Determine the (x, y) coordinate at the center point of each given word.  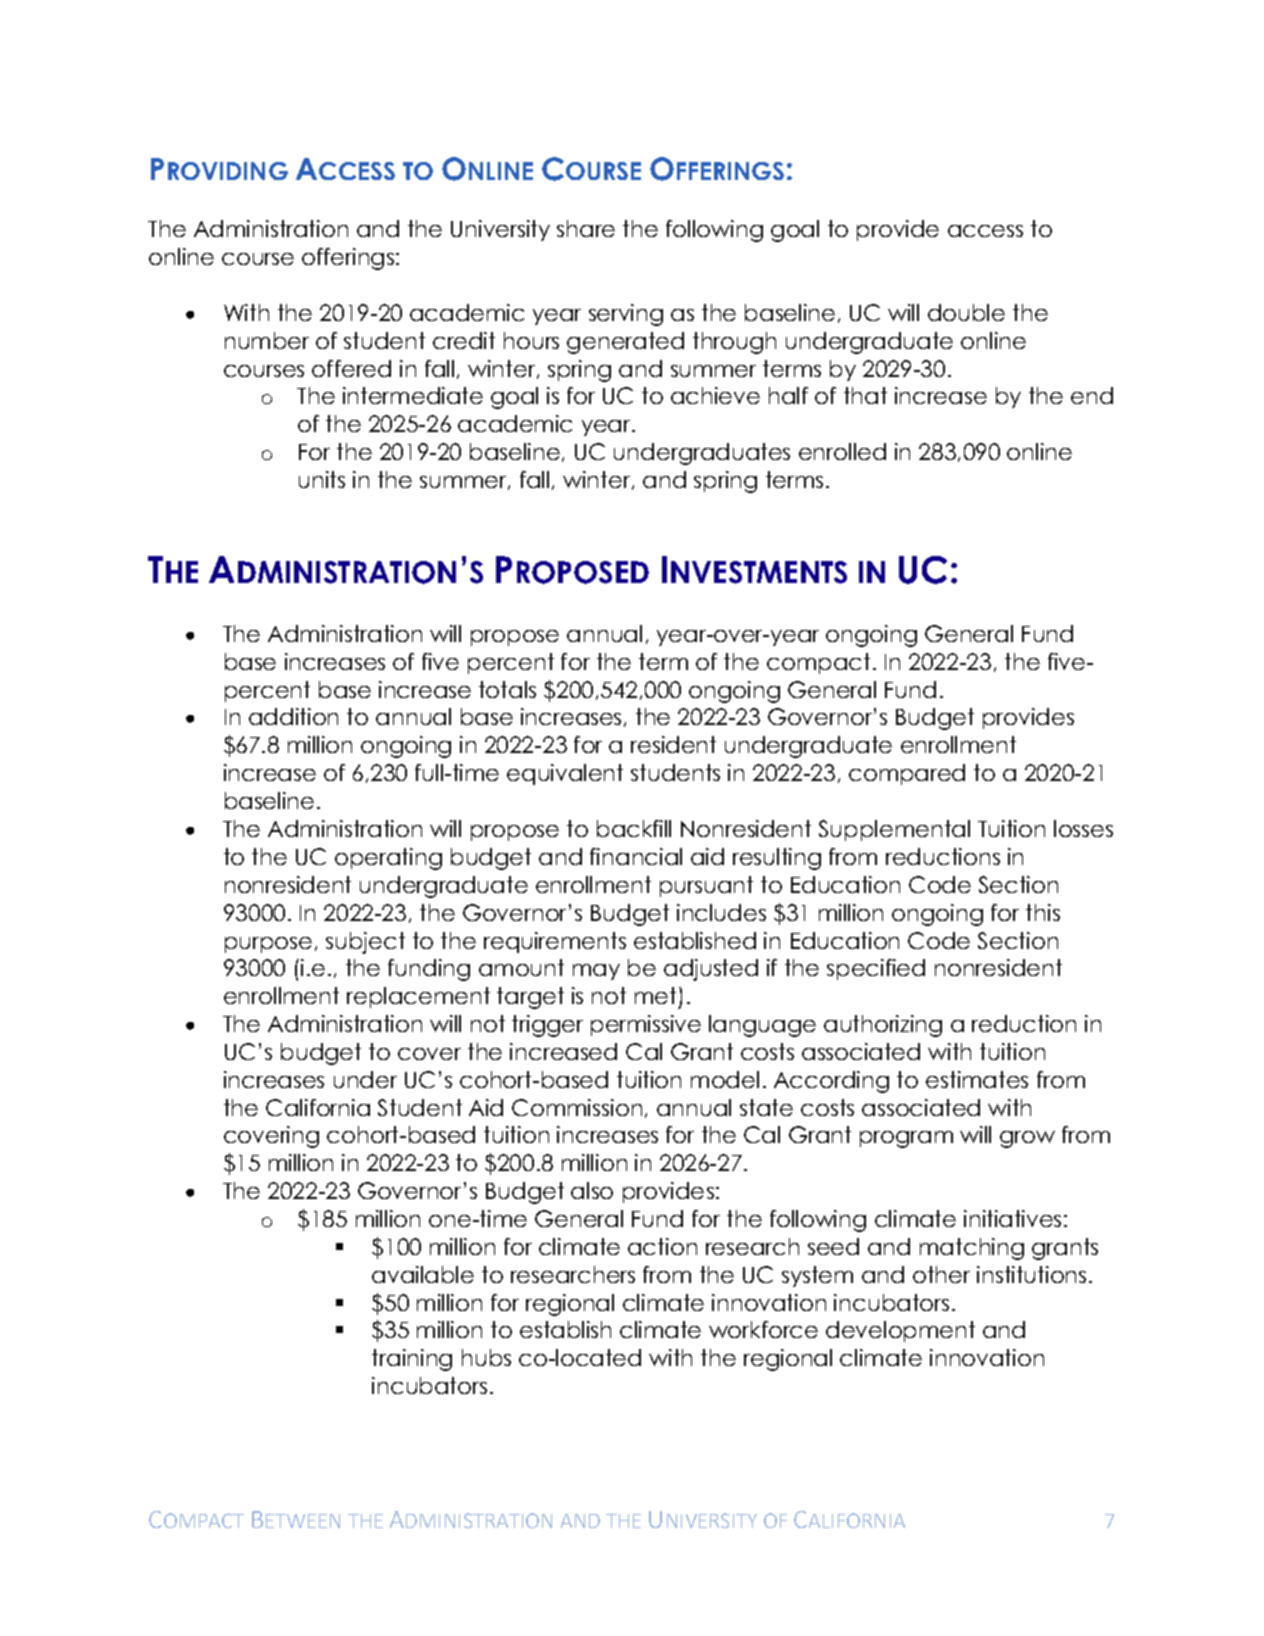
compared (907, 774)
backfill (634, 828)
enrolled (842, 451)
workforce (763, 1329)
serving (626, 315)
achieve (715, 395)
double (966, 312)
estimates (977, 1079)
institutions (1031, 1274)
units (322, 479)
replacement (418, 997)
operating (388, 859)
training (412, 1360)
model (725, 1079)
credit (464, 340)
